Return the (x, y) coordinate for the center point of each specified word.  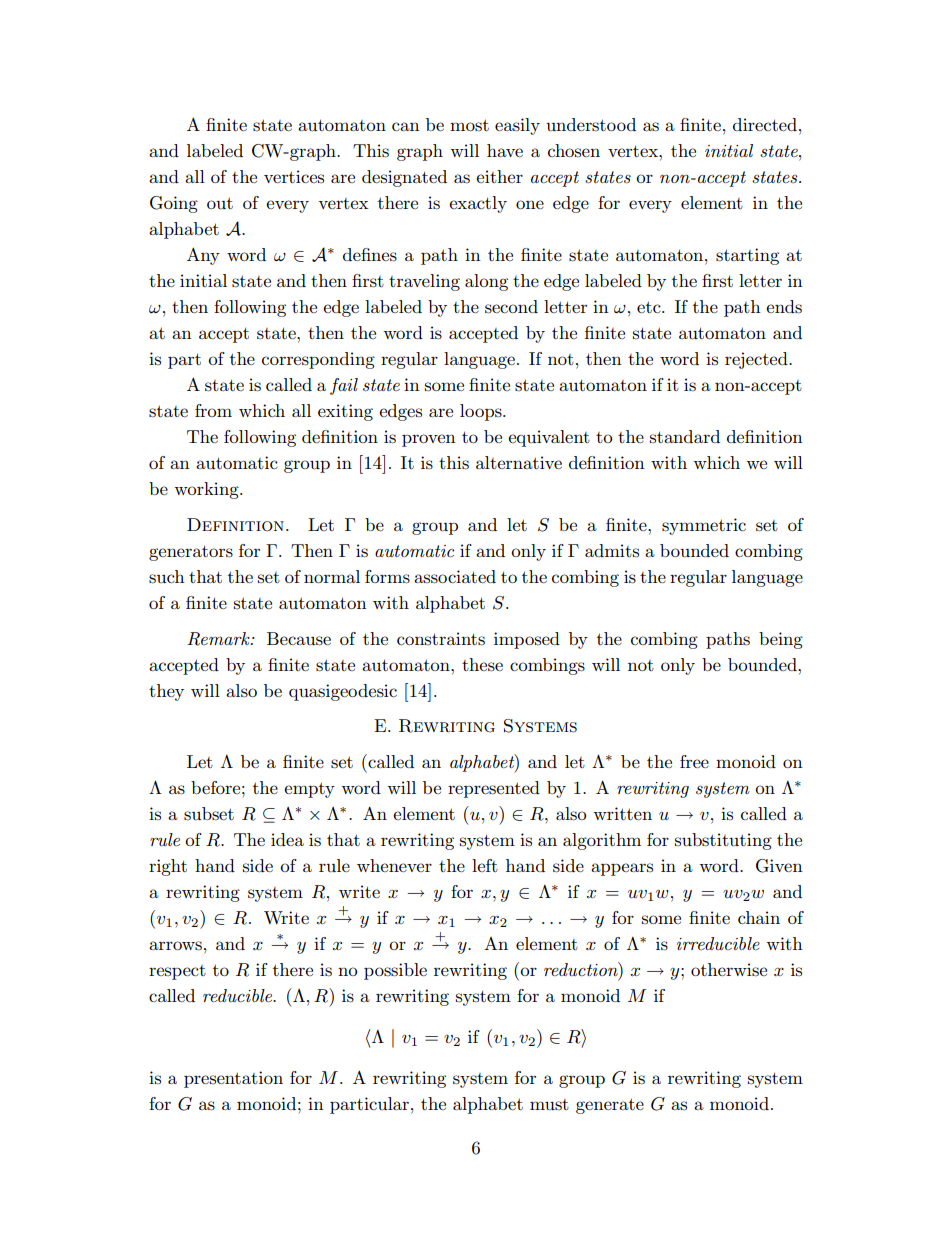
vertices (294, 176)
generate (610, 1106)
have (505, 150)
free (694, 761)
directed (765, 124)
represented (494, 789)
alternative (519, 462)
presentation (233, 1079)
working (207, 490)
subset (209, 814)
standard (685, 436)
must (549, 1105)
